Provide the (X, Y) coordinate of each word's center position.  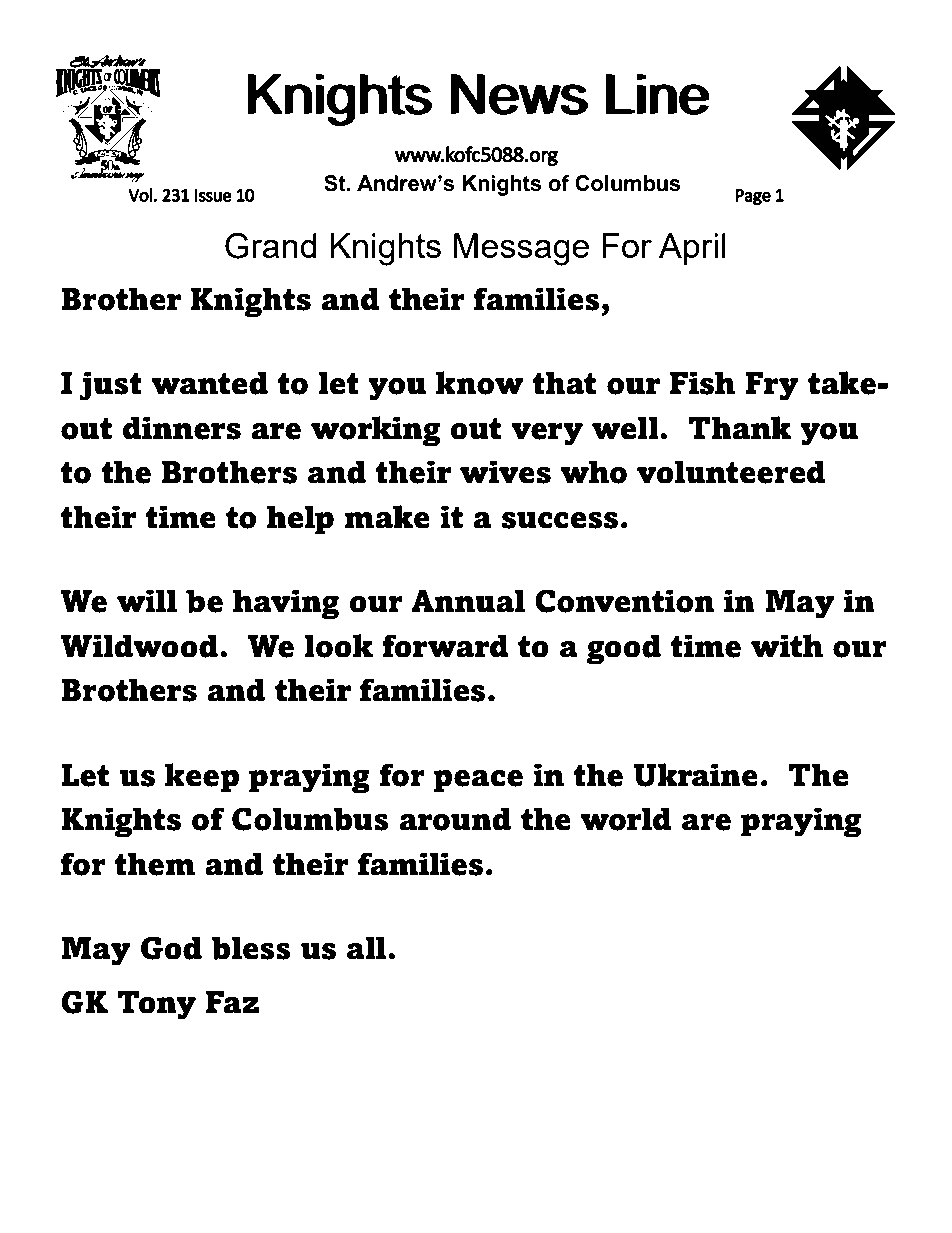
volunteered (731, 472)
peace (478, 781)
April (692, 249)
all (368, 948)
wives (505, 472)
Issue (213, 195)
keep (202, 778)
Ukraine (696, 775)
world (626, 819)
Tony (156, 1005)
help (300, 520)
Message (521, 249)
